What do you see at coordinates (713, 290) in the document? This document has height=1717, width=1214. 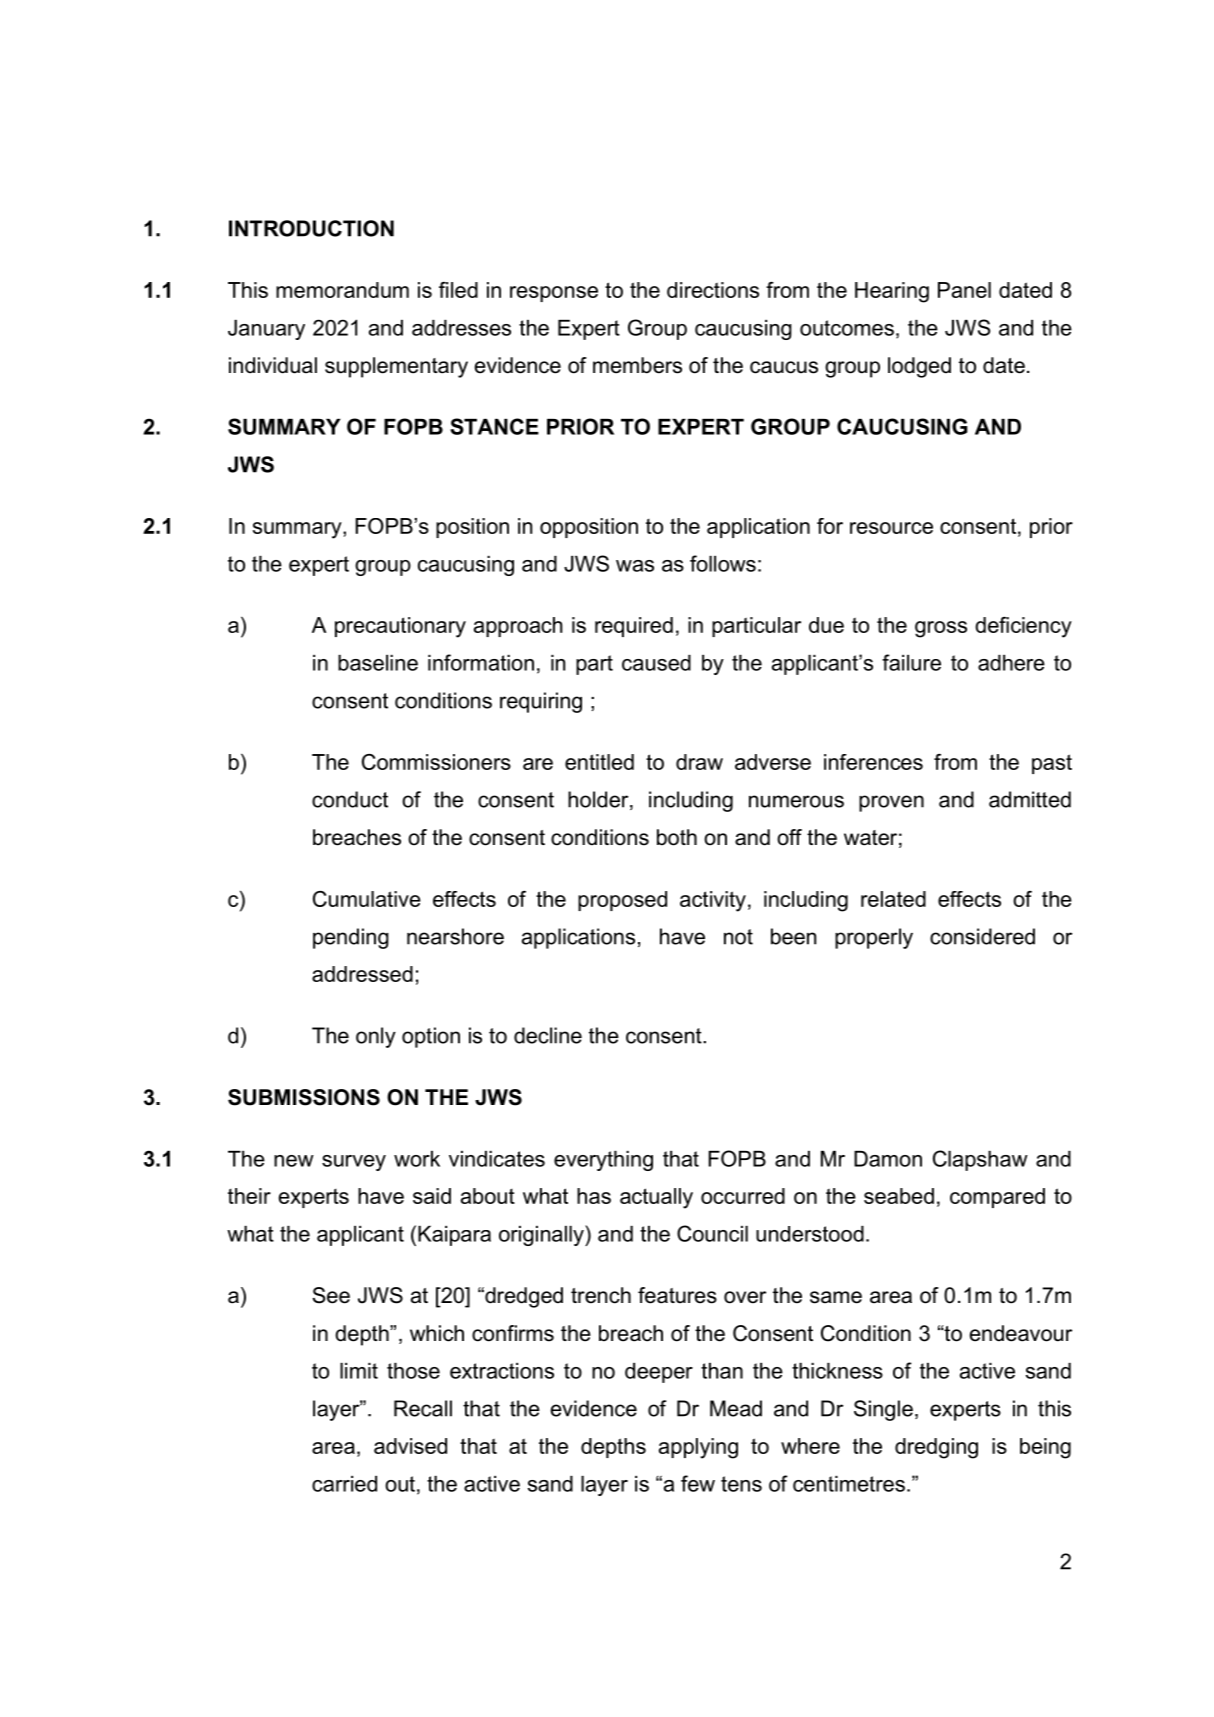 I see `directions` at bounding box center [713, 290].
